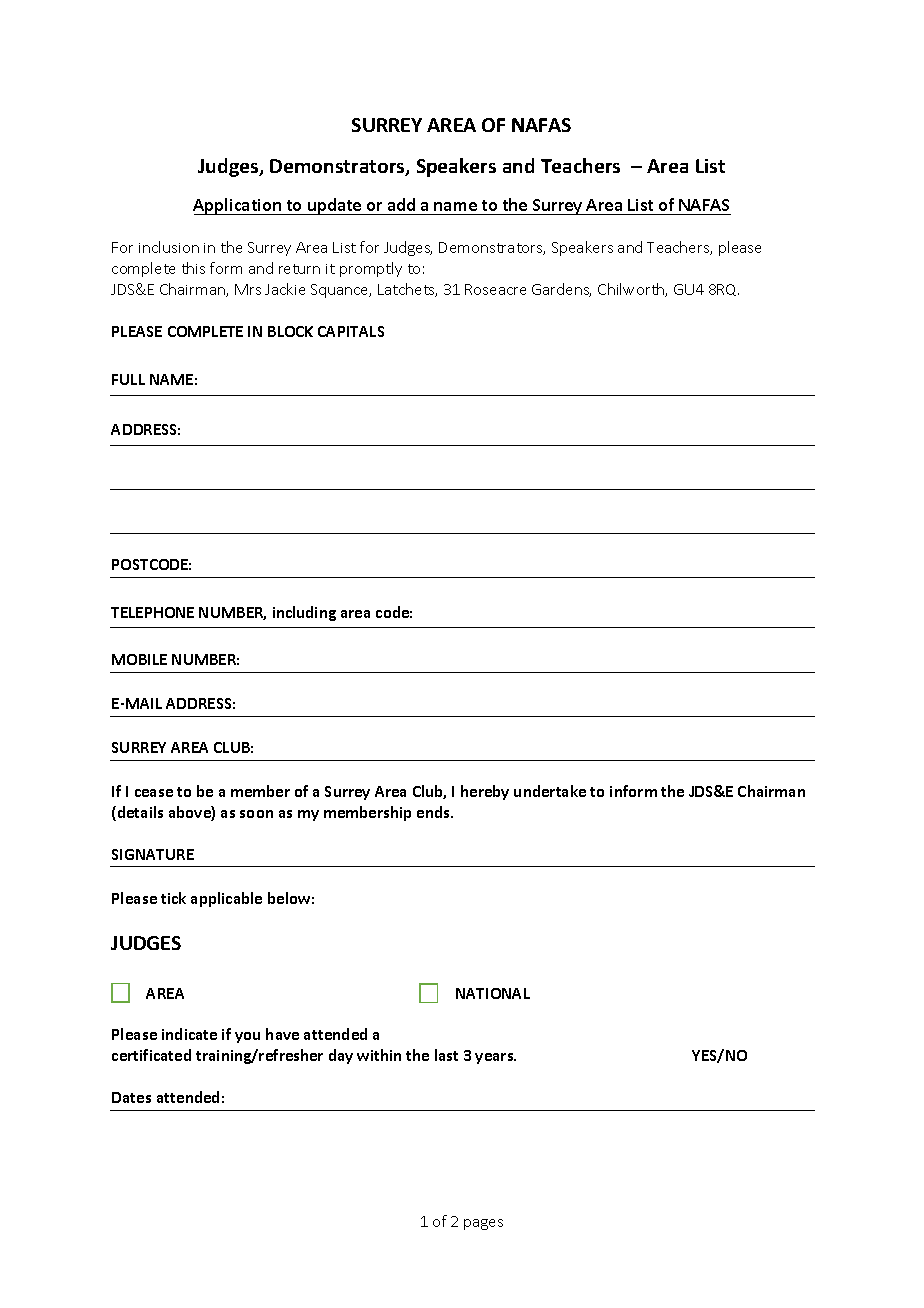 Image resolution: width=924 pixels, height=1308 pixels. Describe the element at coordinates (256, 814) in the page. I see `soon` at that location.
